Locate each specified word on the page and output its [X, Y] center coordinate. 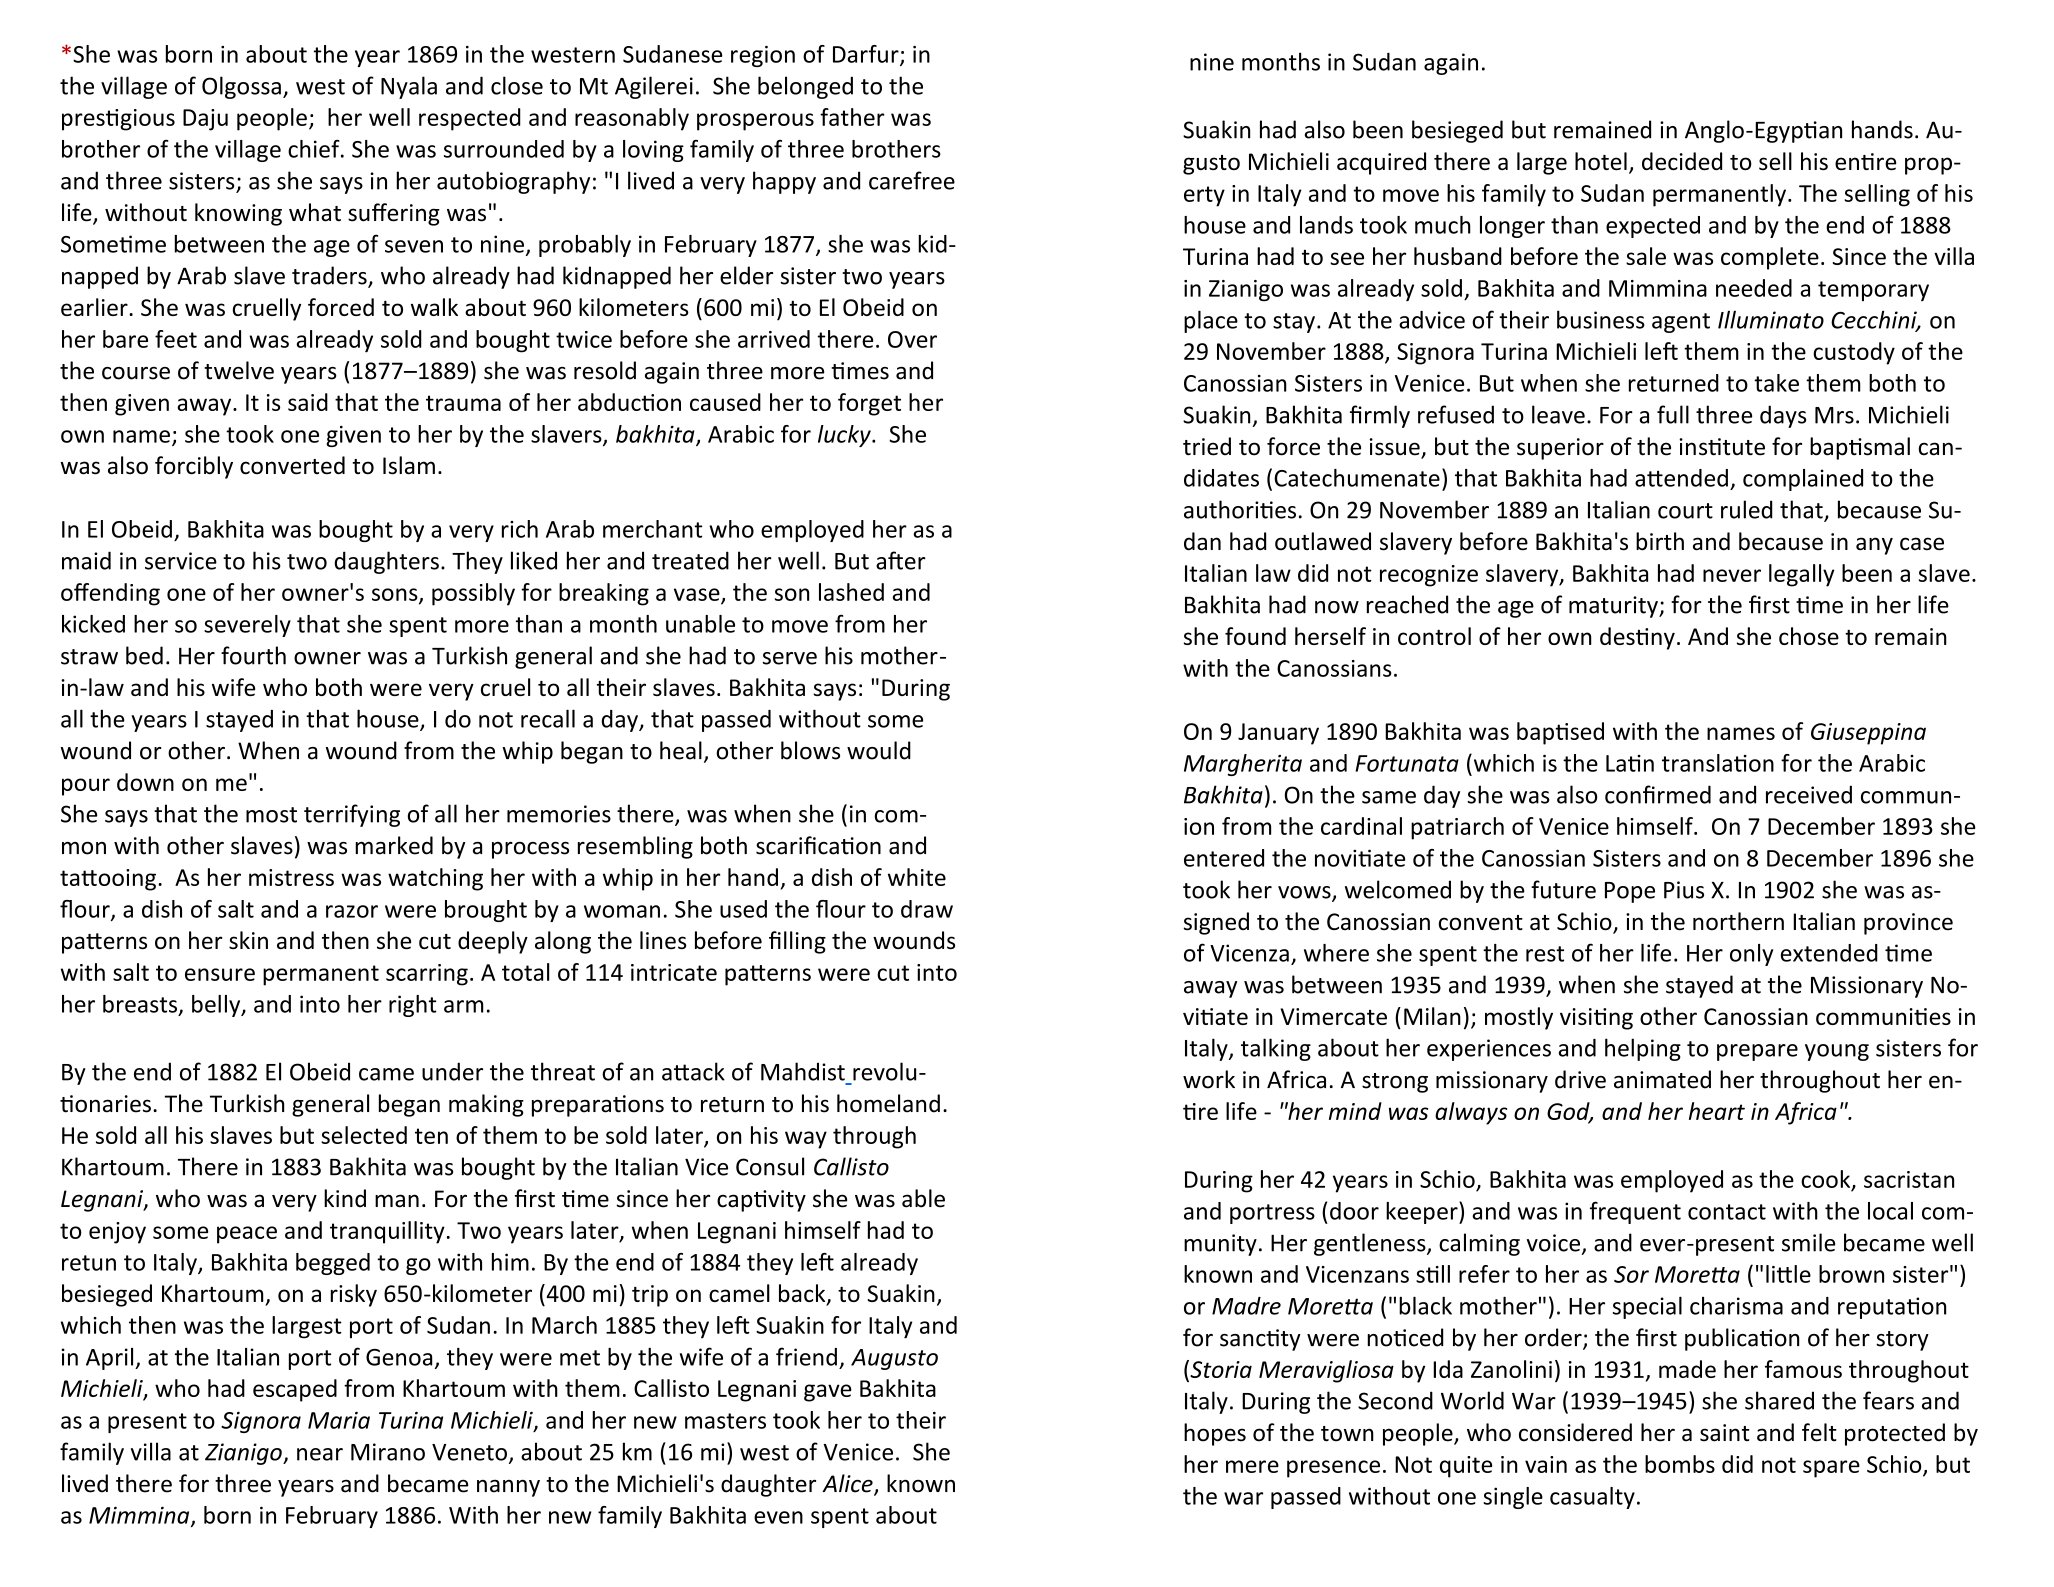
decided [1682, 161]
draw [927, 909]
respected [470, 119]
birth [1660, 541]
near [320, 1454]
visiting [1596, 1019]
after [901, 560]
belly [217, 1006]
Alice [848, 1484]
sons [396, 595]
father [852, 117]
